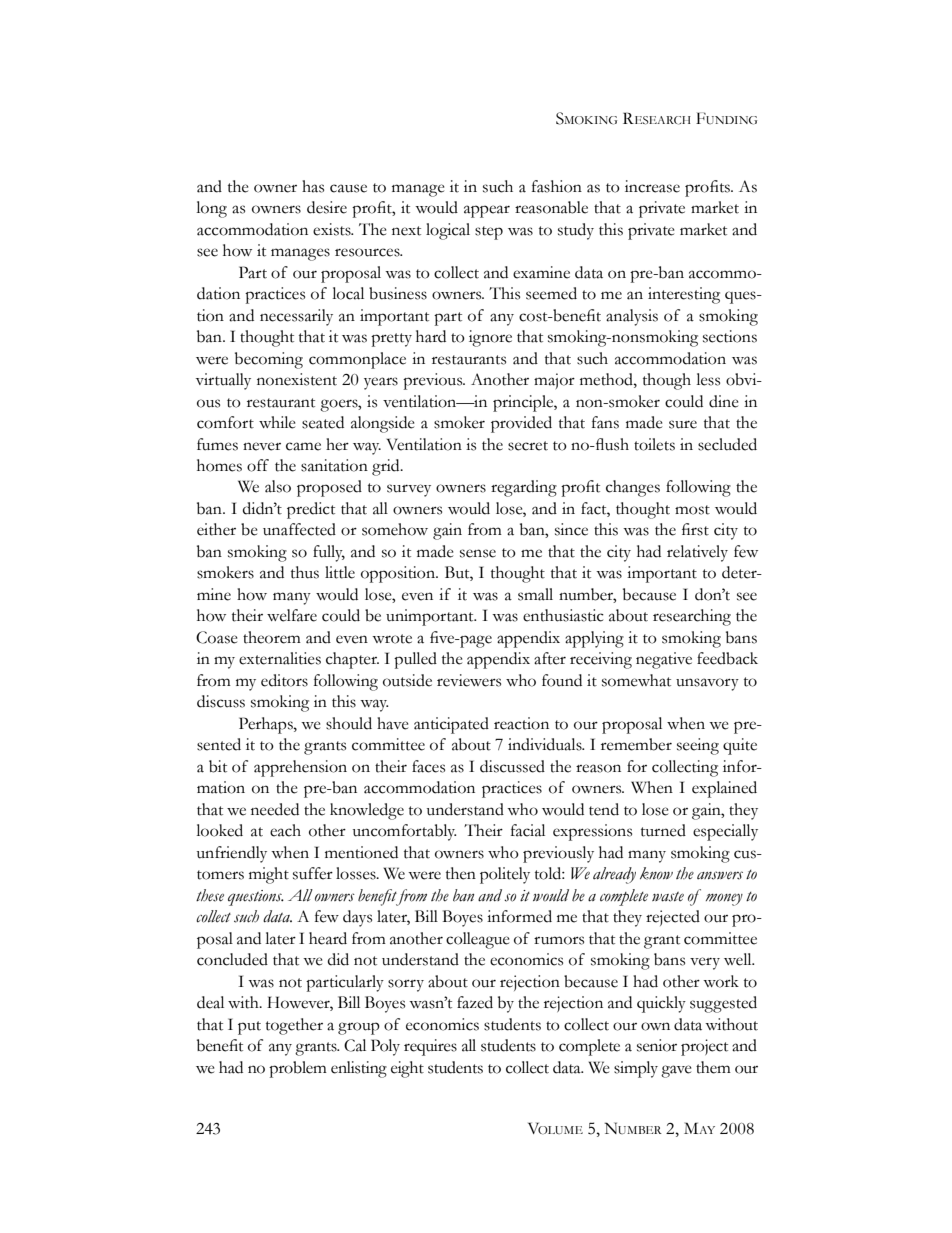  I want to click on senior, so click(657, 1045).
